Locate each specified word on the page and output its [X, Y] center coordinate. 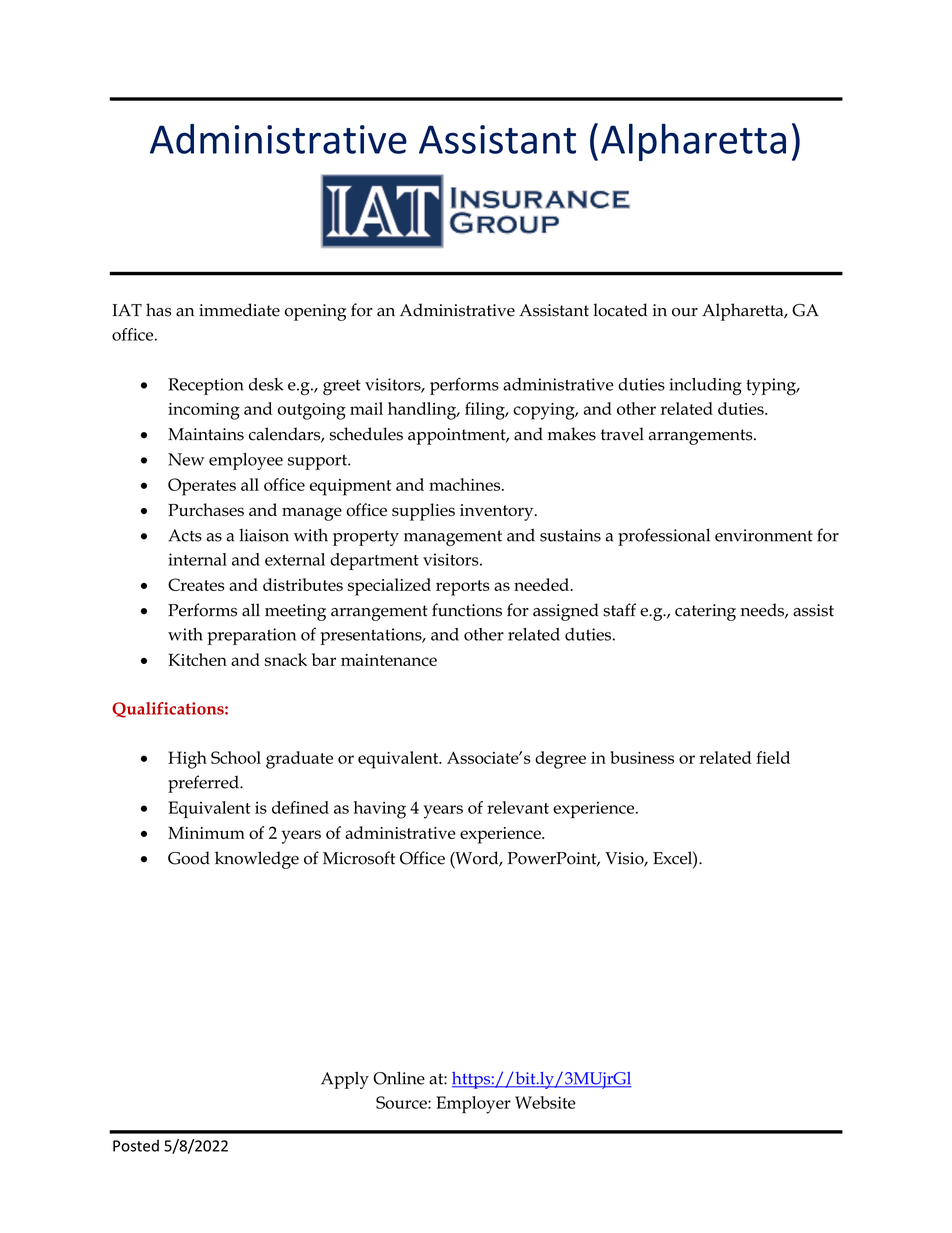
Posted [136, 1145]
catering [705, 612]
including [705, 387]
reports [463, 588]
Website [545, 1102]
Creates [196, 584]
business [642, 757]
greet [342, 388]
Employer [473, 1105]
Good [189, 858]
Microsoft [359, 858]
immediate [239, 310]
